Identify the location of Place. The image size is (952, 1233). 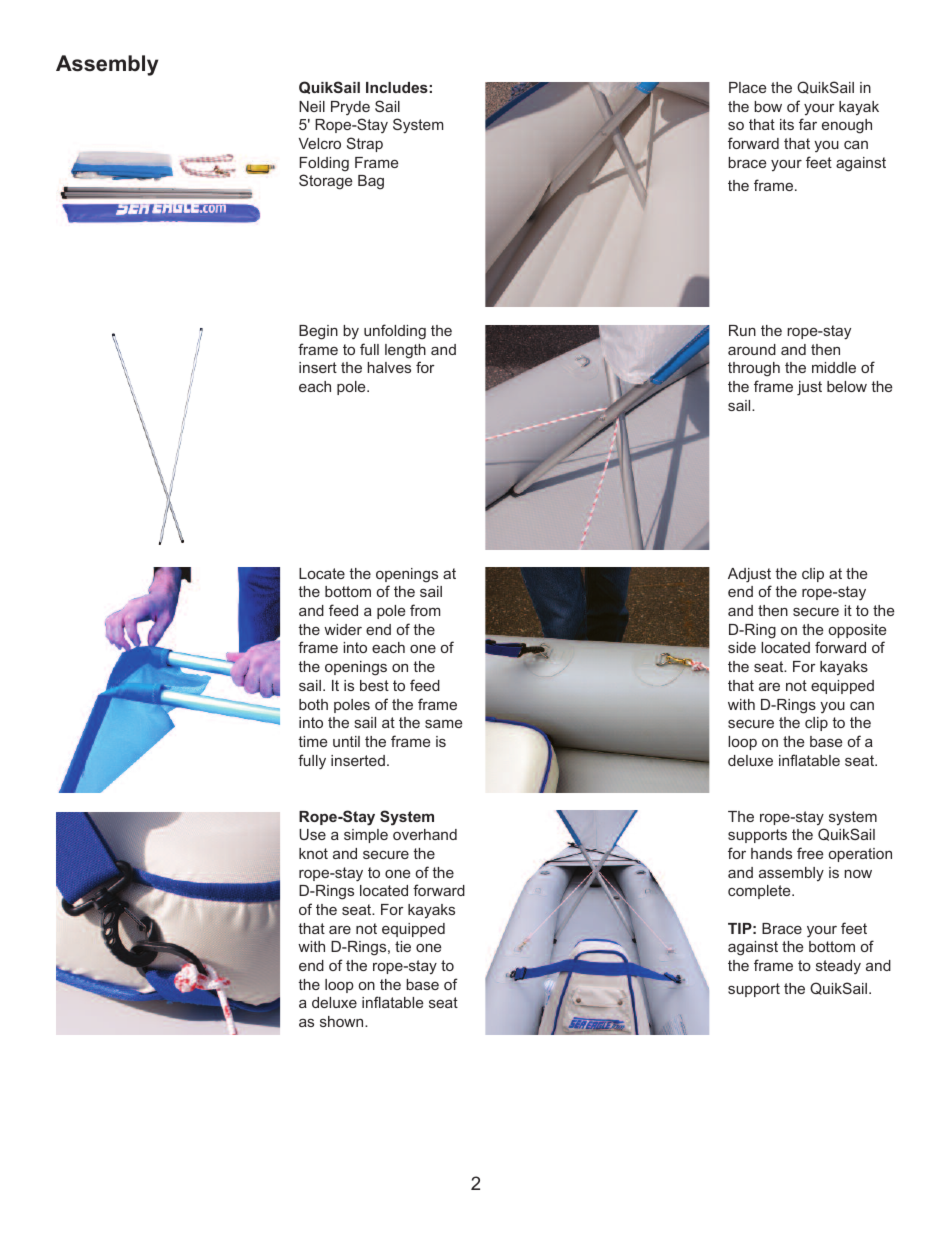
(747, 87).
